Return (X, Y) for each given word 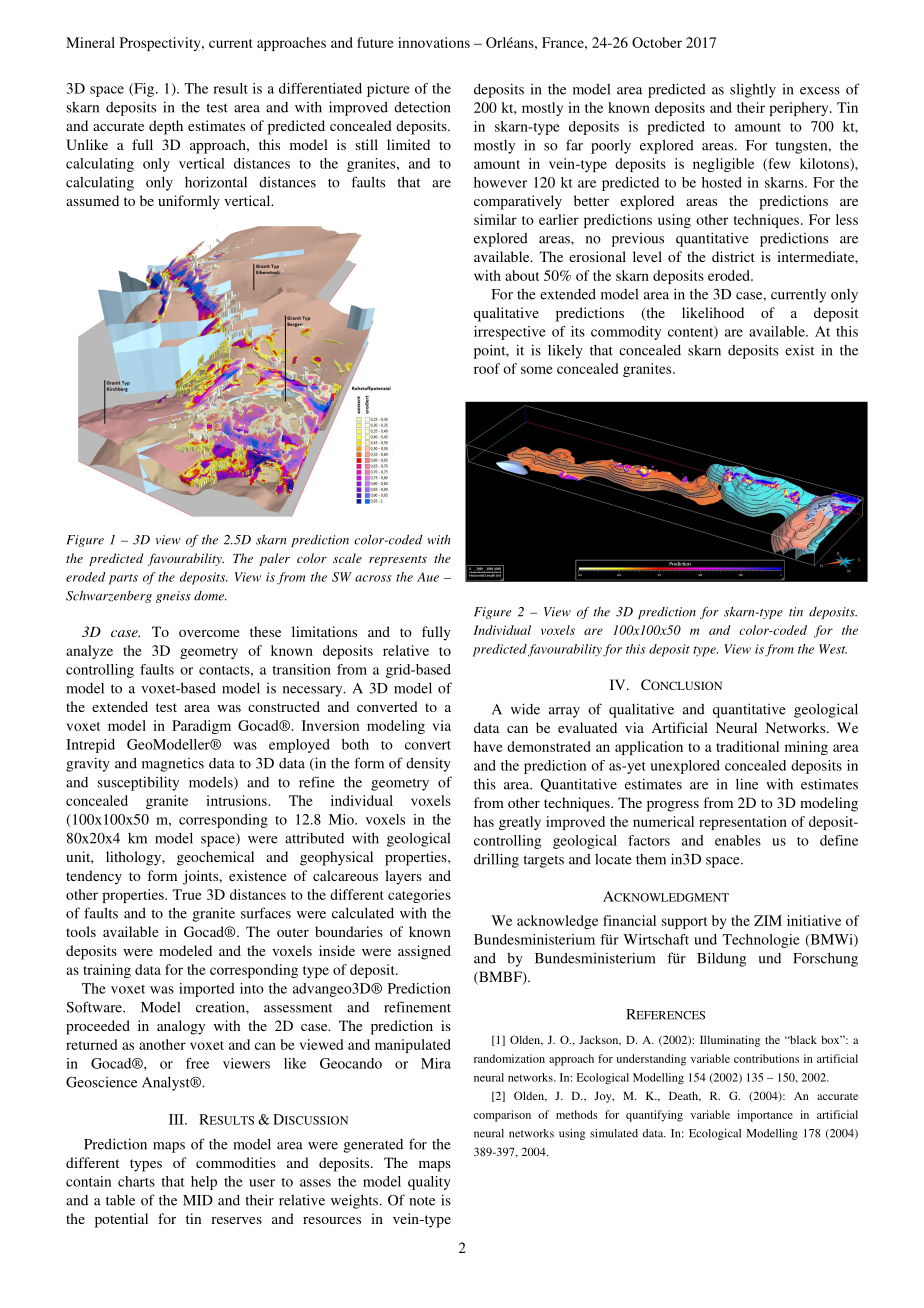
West (833, 649)
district (733, 256)
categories (419, 896)
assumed (92, 200)
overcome (209, 633)
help (204, 1183)
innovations (434, 42)
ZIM (768, 920)
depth (166, 127)
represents (398, 560)
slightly (753, 90)
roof (487, 368)
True (187, 894)
